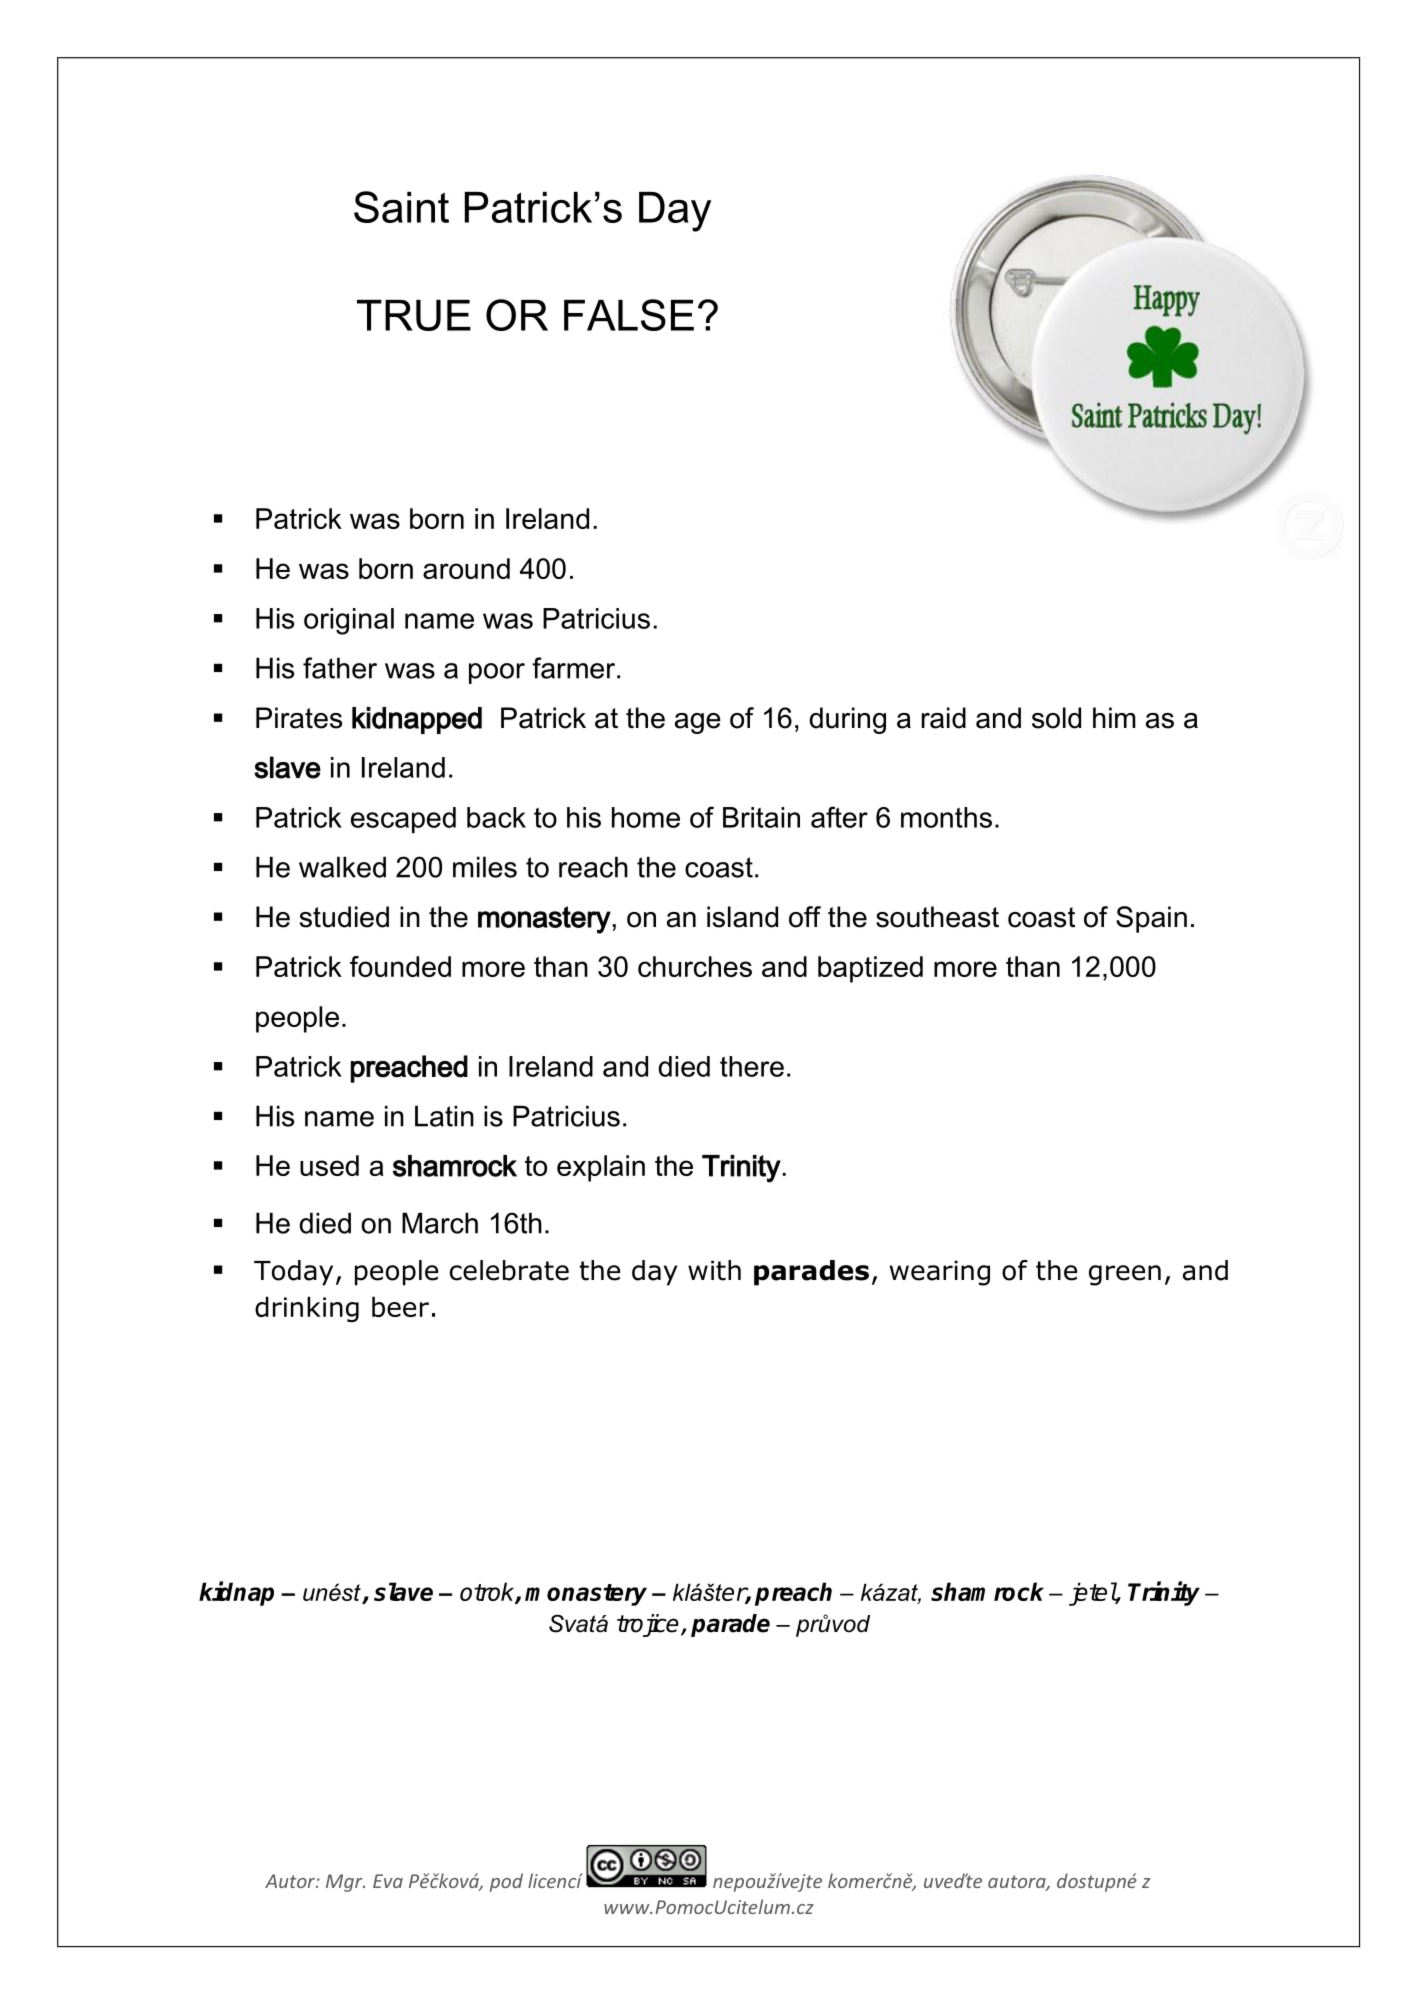  Describe the element at coordinates (506, 1882) in the page. I see `pod` at that location.
